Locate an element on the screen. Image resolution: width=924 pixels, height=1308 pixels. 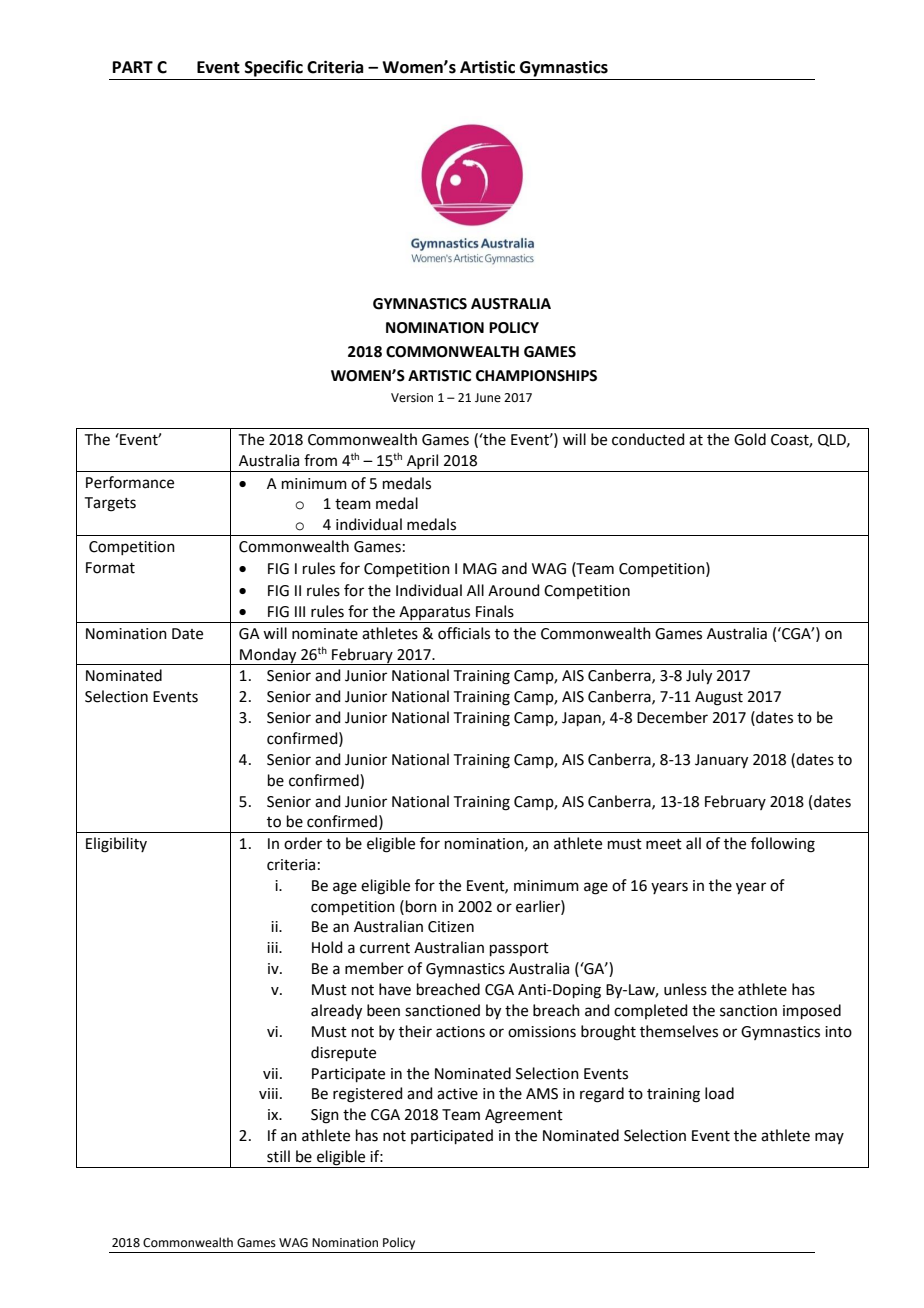
Specific is located at coordinates (274, 68).
